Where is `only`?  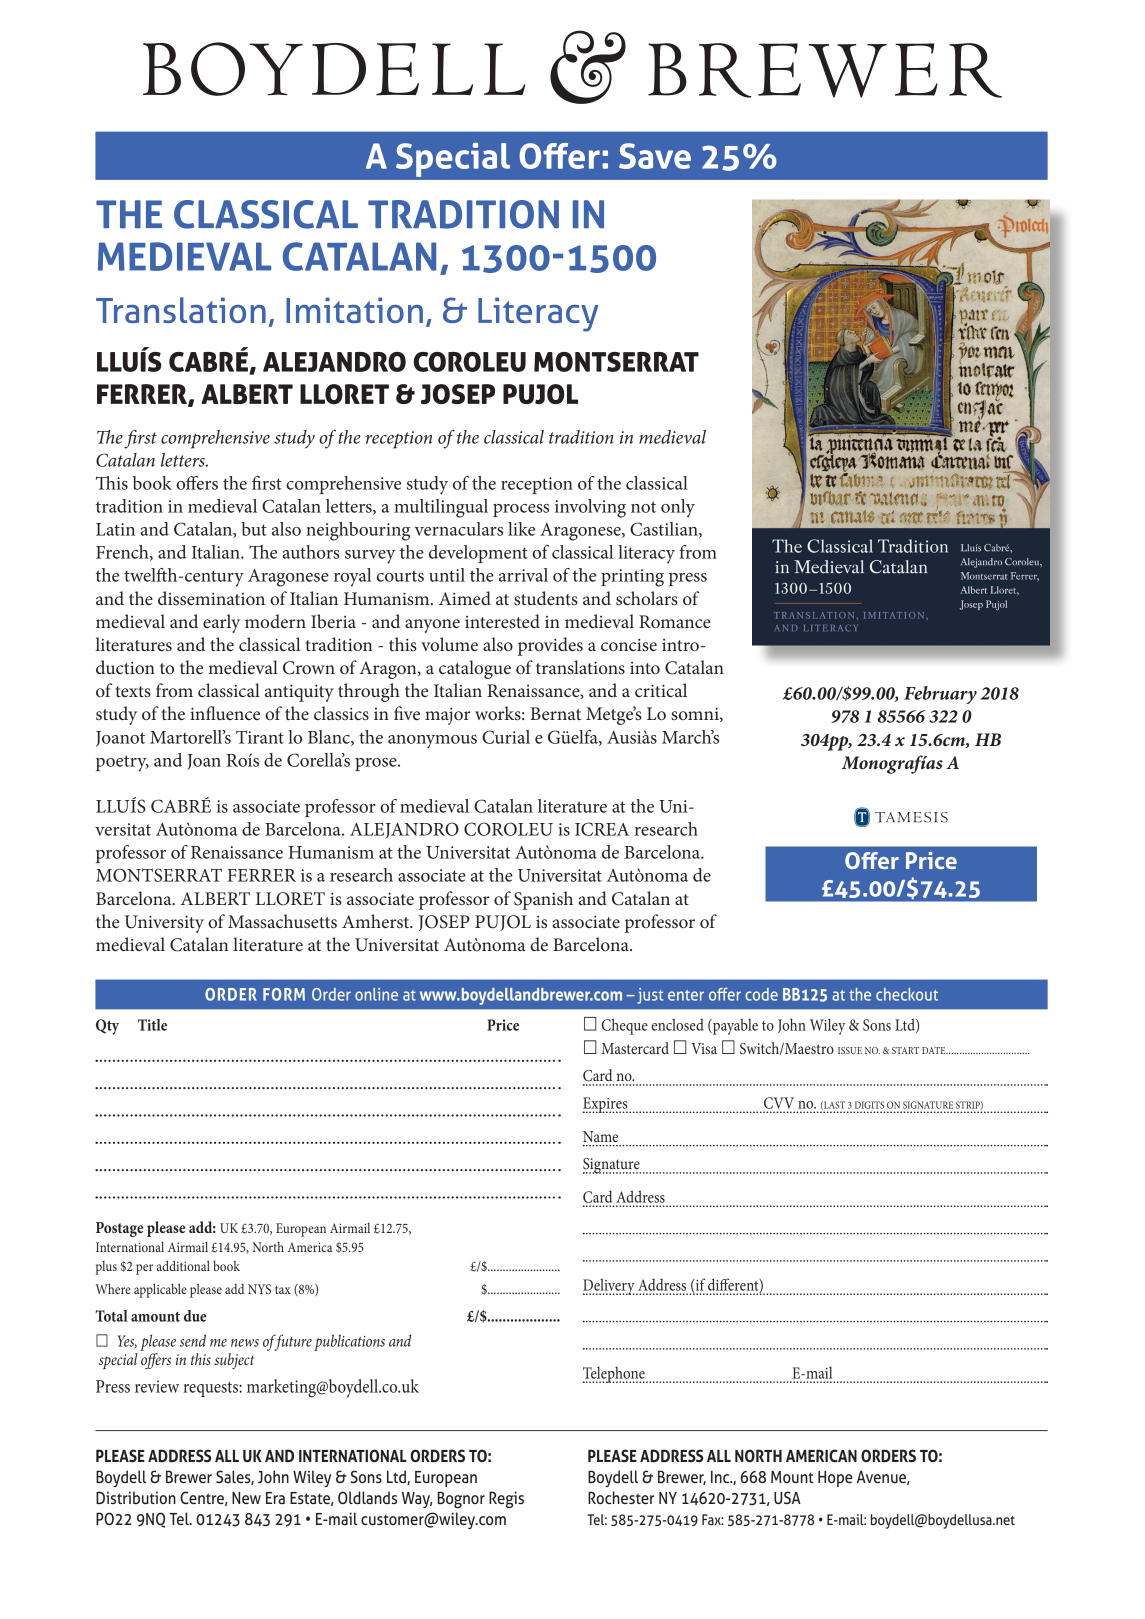
only is located at coordinates (678, 508).
